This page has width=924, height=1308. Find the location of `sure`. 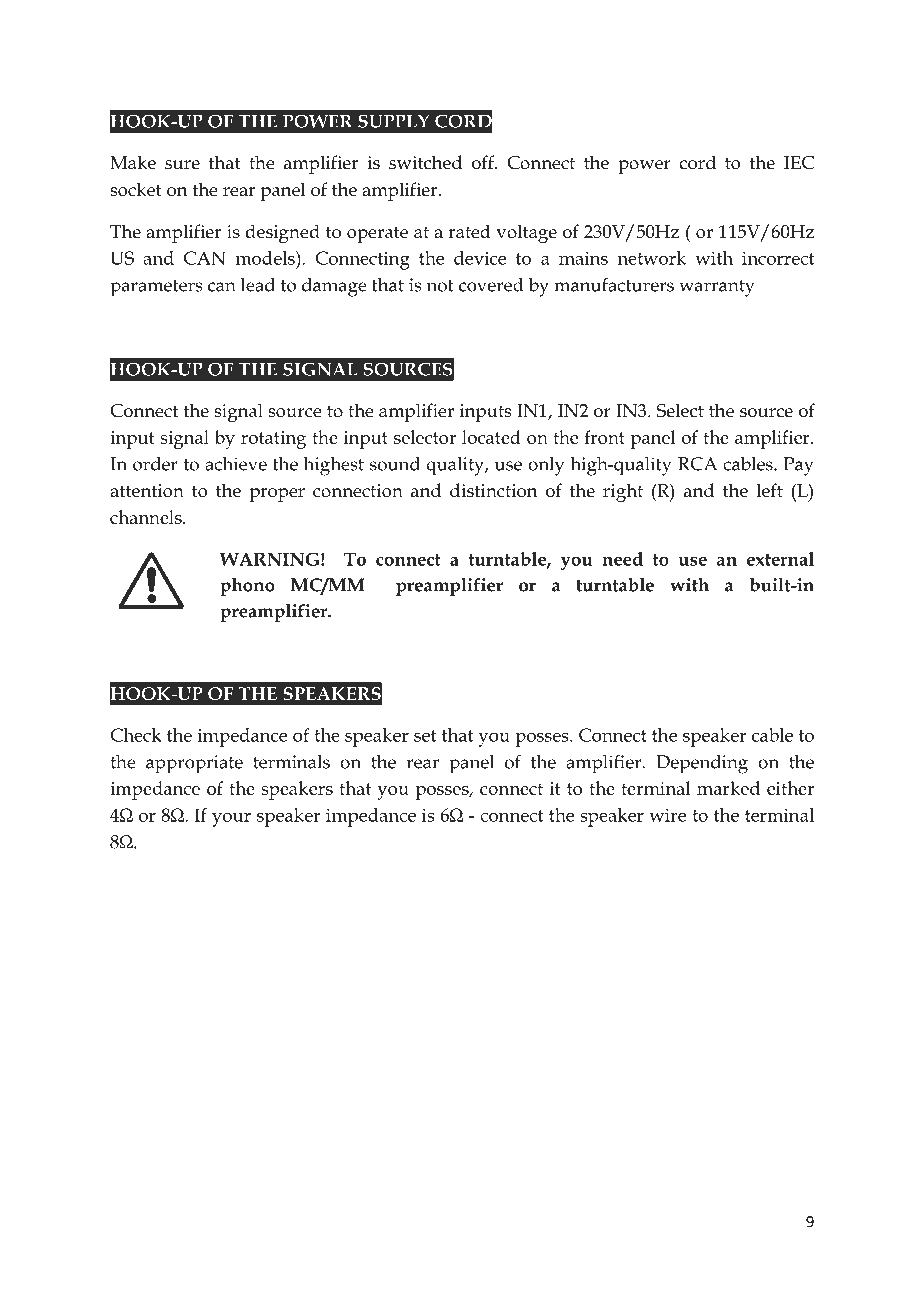

sure is located at coordinates (182, 165).
